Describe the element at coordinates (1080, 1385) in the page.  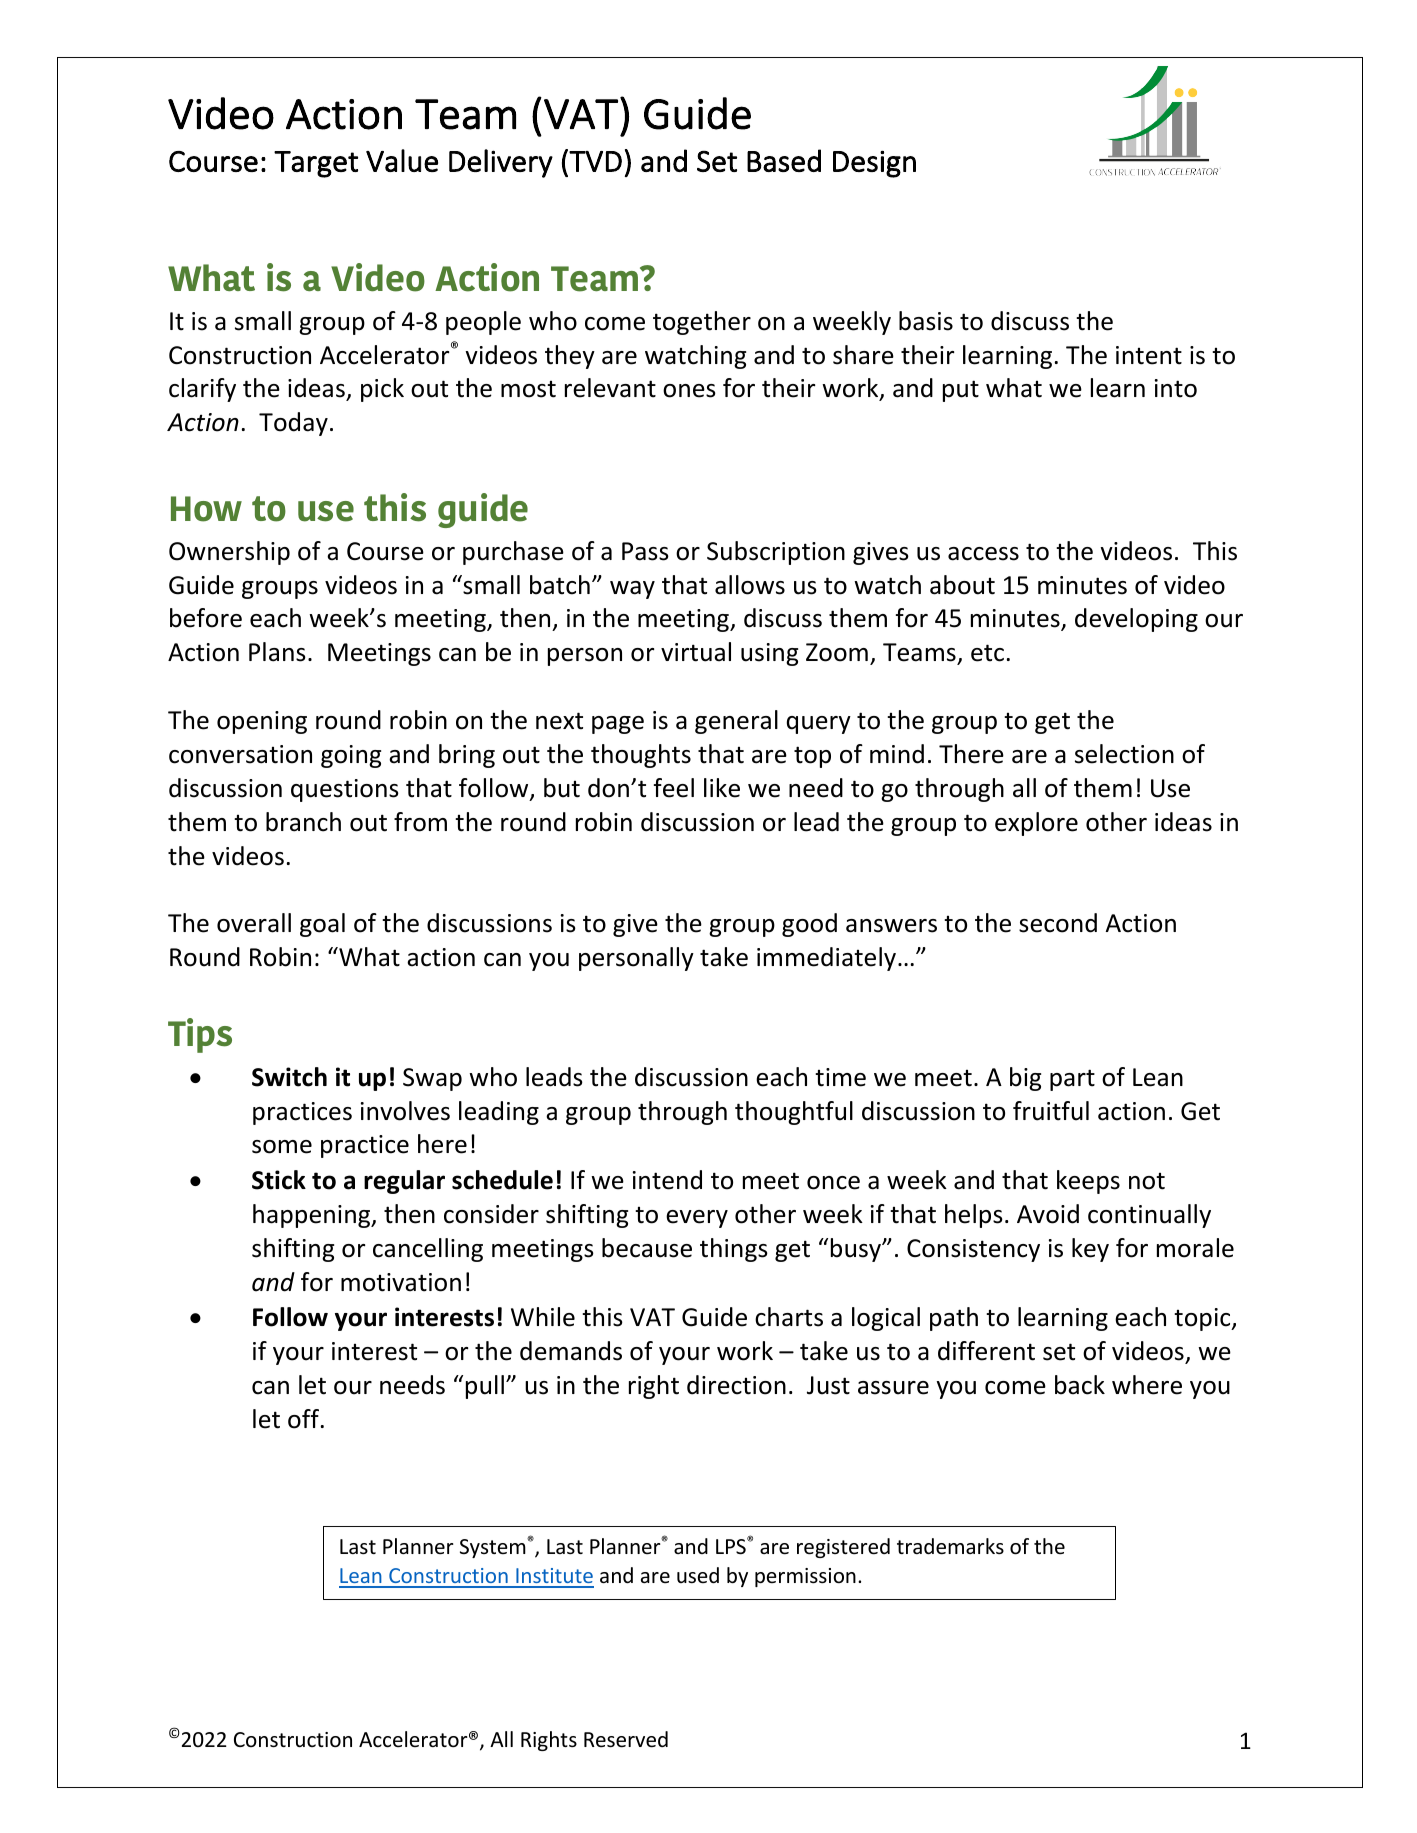
I see `back` at that location.
